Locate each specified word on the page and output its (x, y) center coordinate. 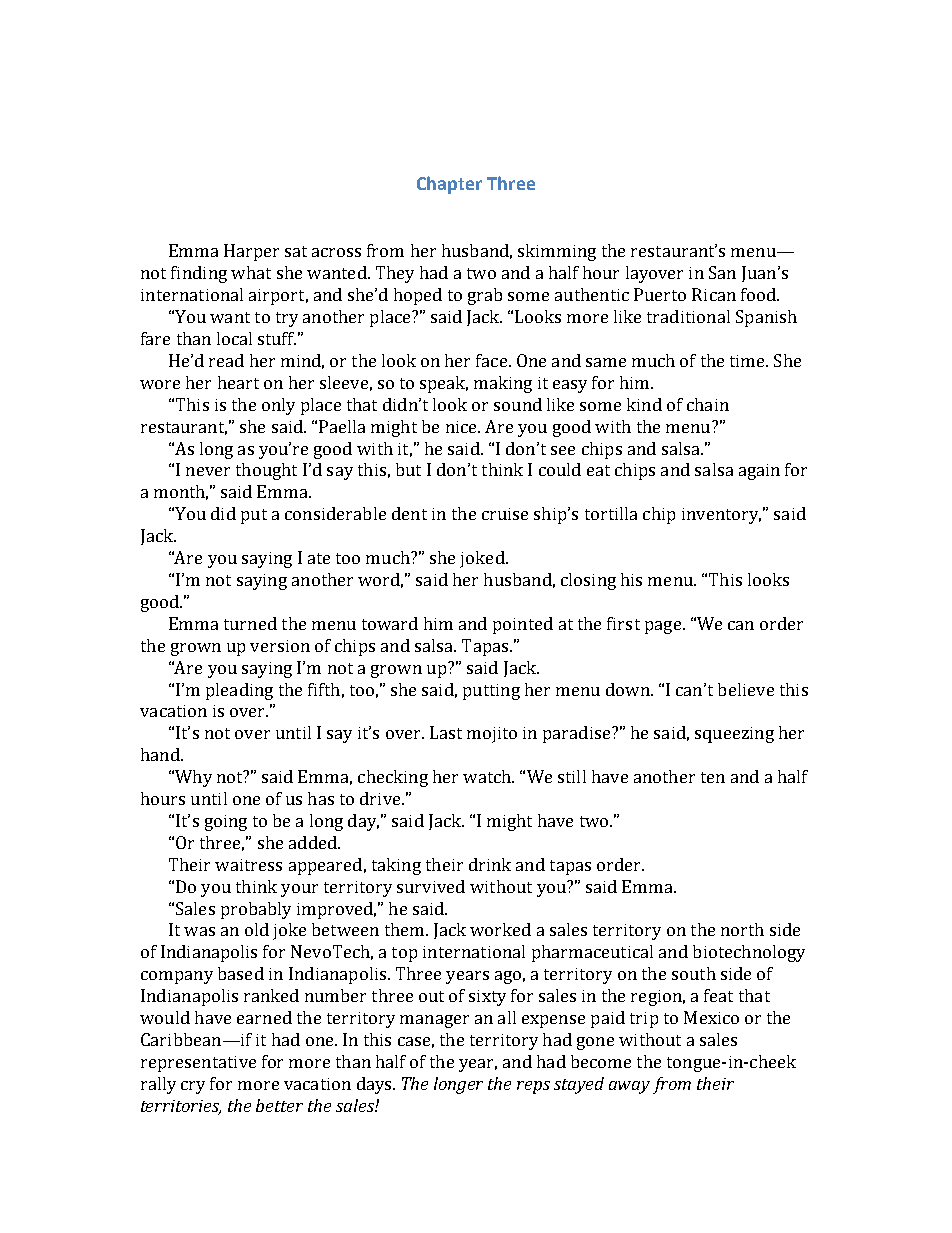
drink (490, 864)
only (278, 406)
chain (708, 404)
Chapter (449, 185)
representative (198, 1064)
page (663, 627)
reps (533, 1087)
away (629, 1087)
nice (462, 427)
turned (250, 623)
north (742, 929)
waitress (248, 865)
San (722, 272)
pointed (523, 625)
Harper (251, 252)
